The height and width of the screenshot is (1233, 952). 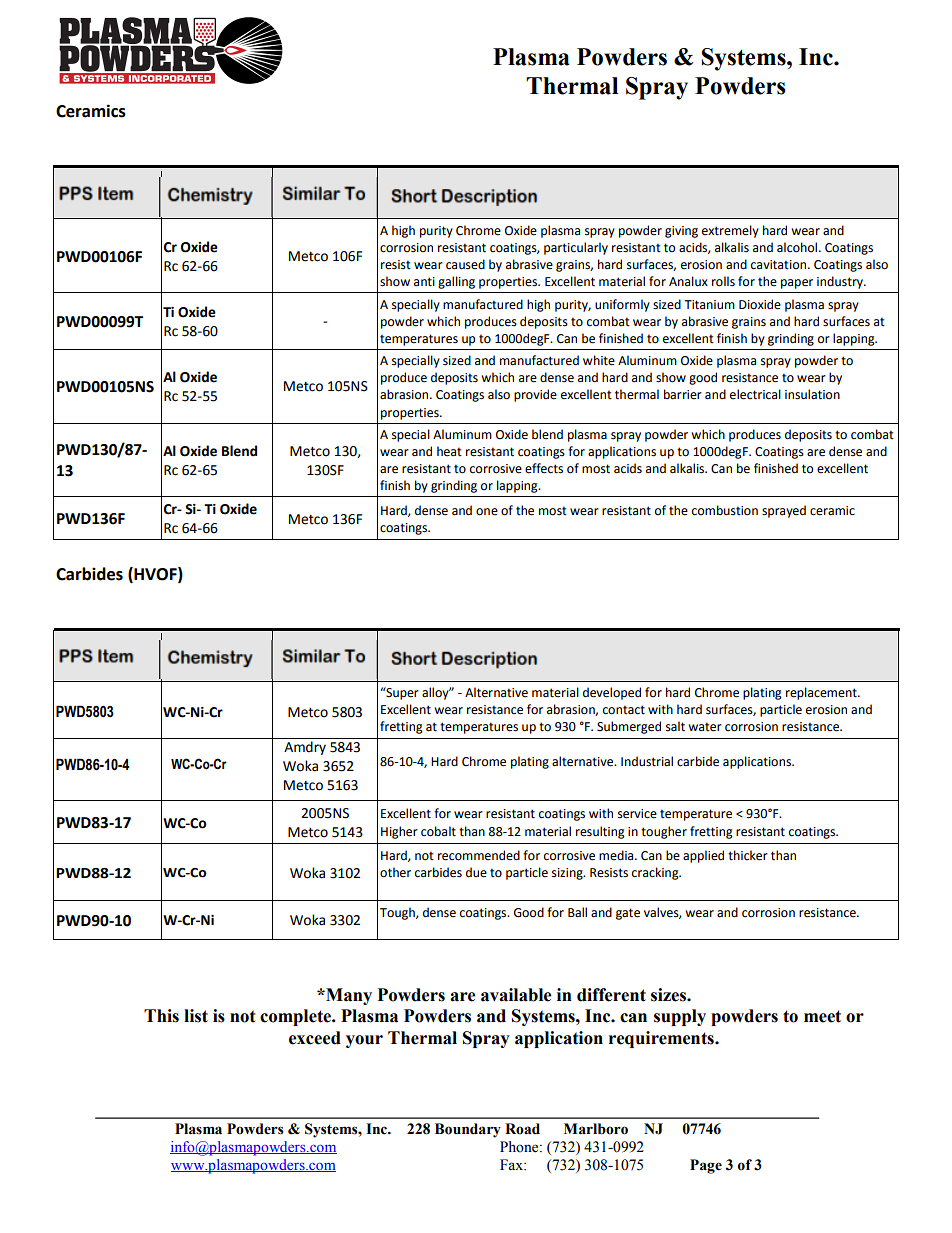 I want to click on developed, so click(x=612, y=693).
